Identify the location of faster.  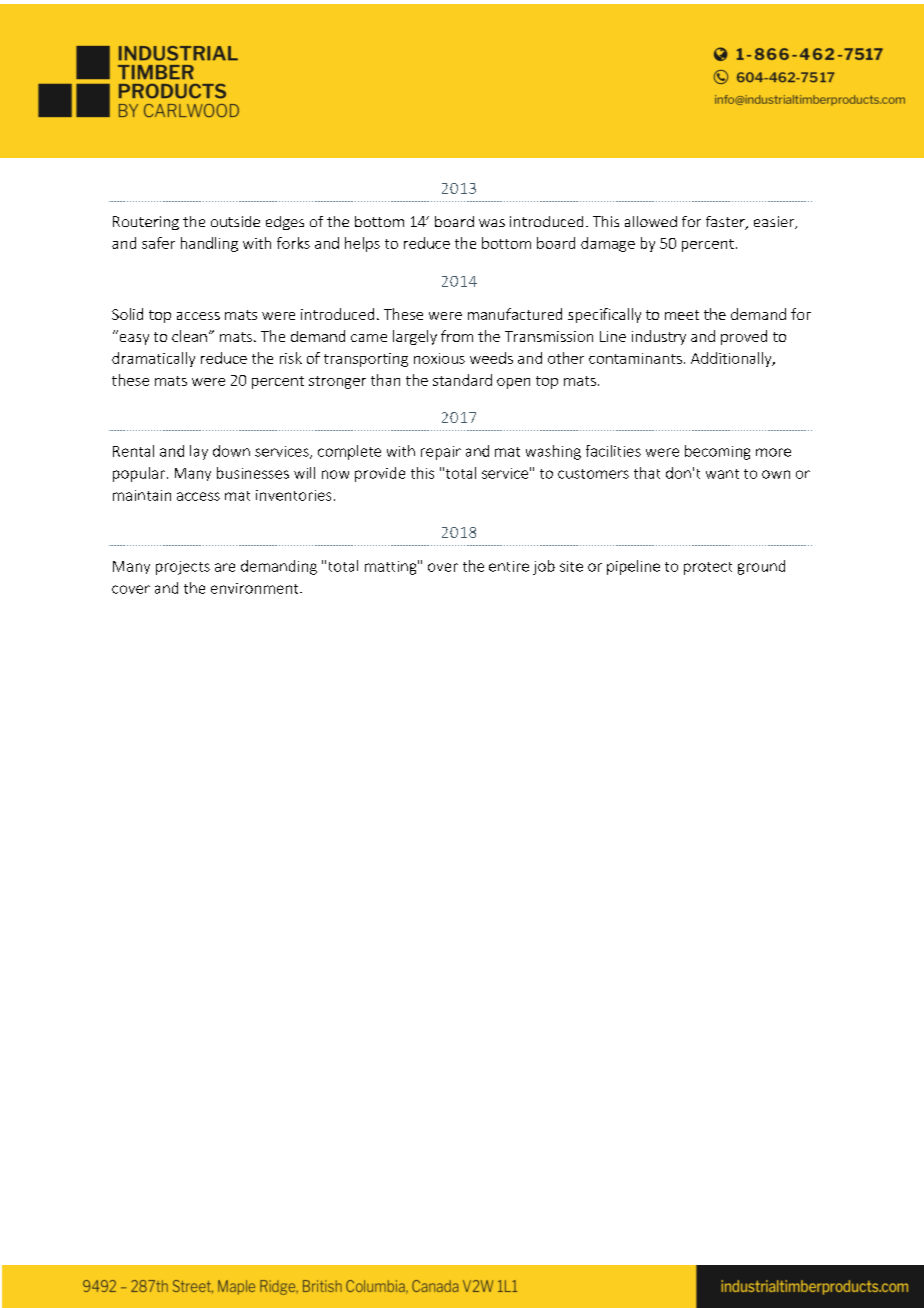
(726, 223).
